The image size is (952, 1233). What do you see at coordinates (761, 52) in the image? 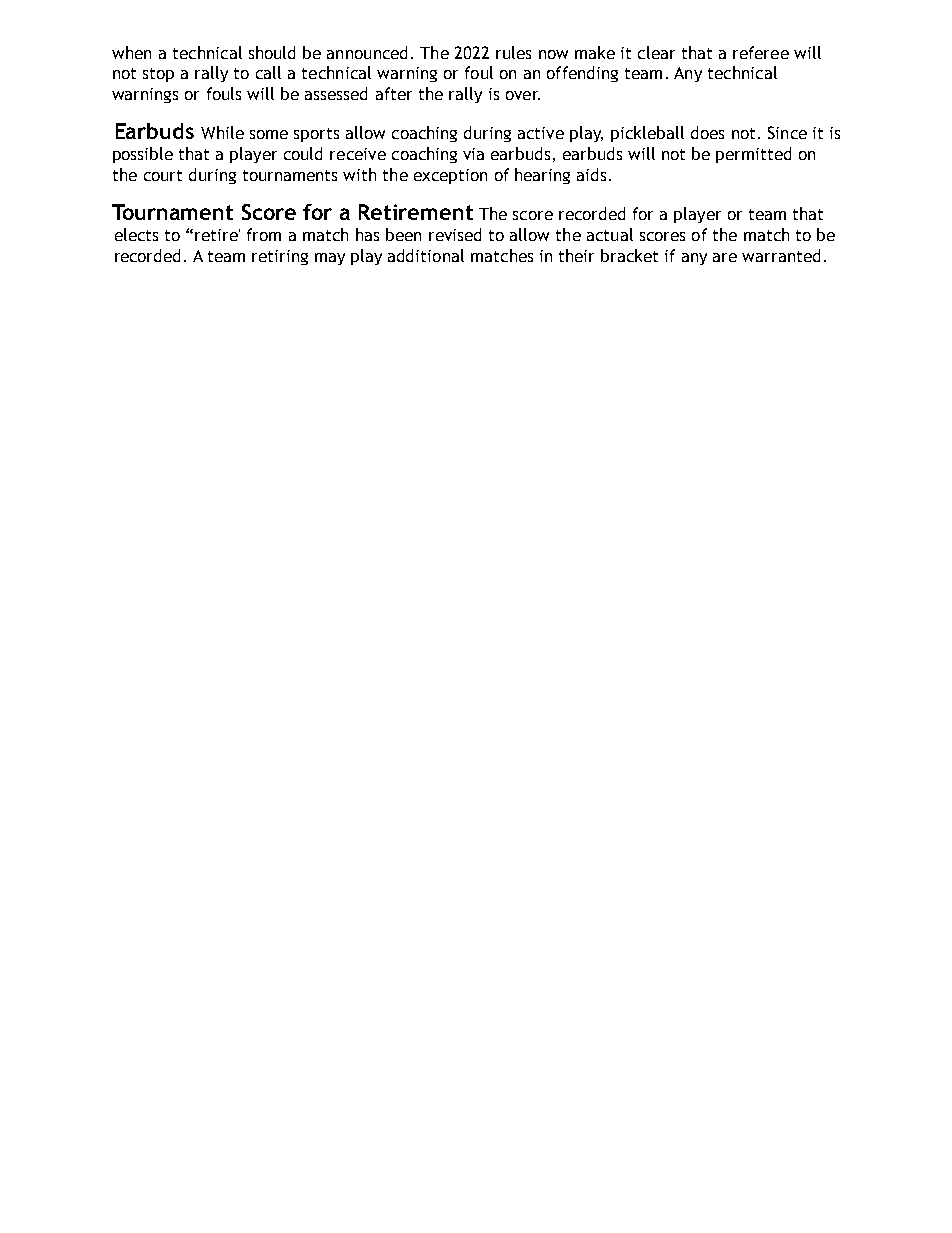
I see `referee` at bounding box center [761, 52].
